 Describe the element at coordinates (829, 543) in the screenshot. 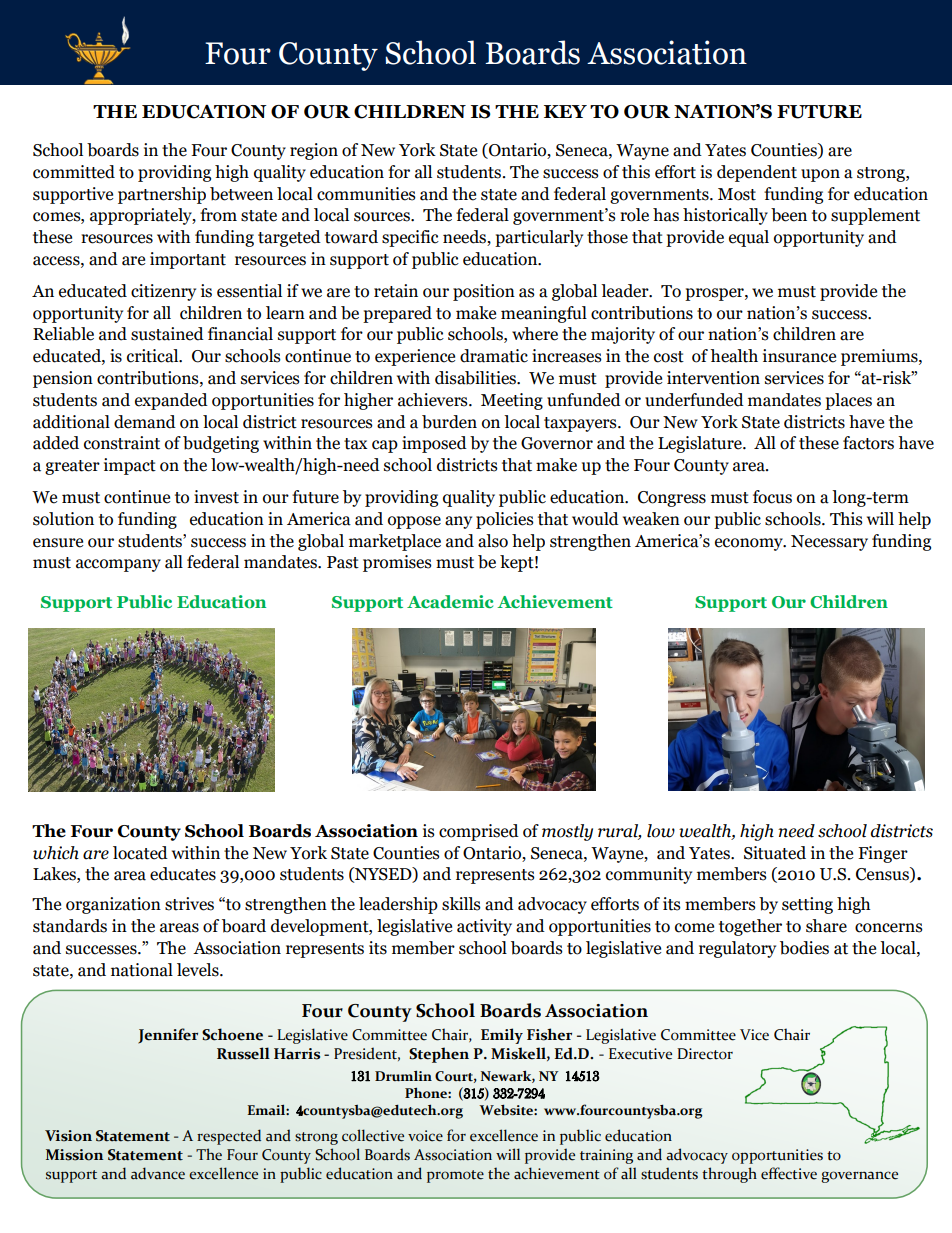

I see `Necessary` at that location.
